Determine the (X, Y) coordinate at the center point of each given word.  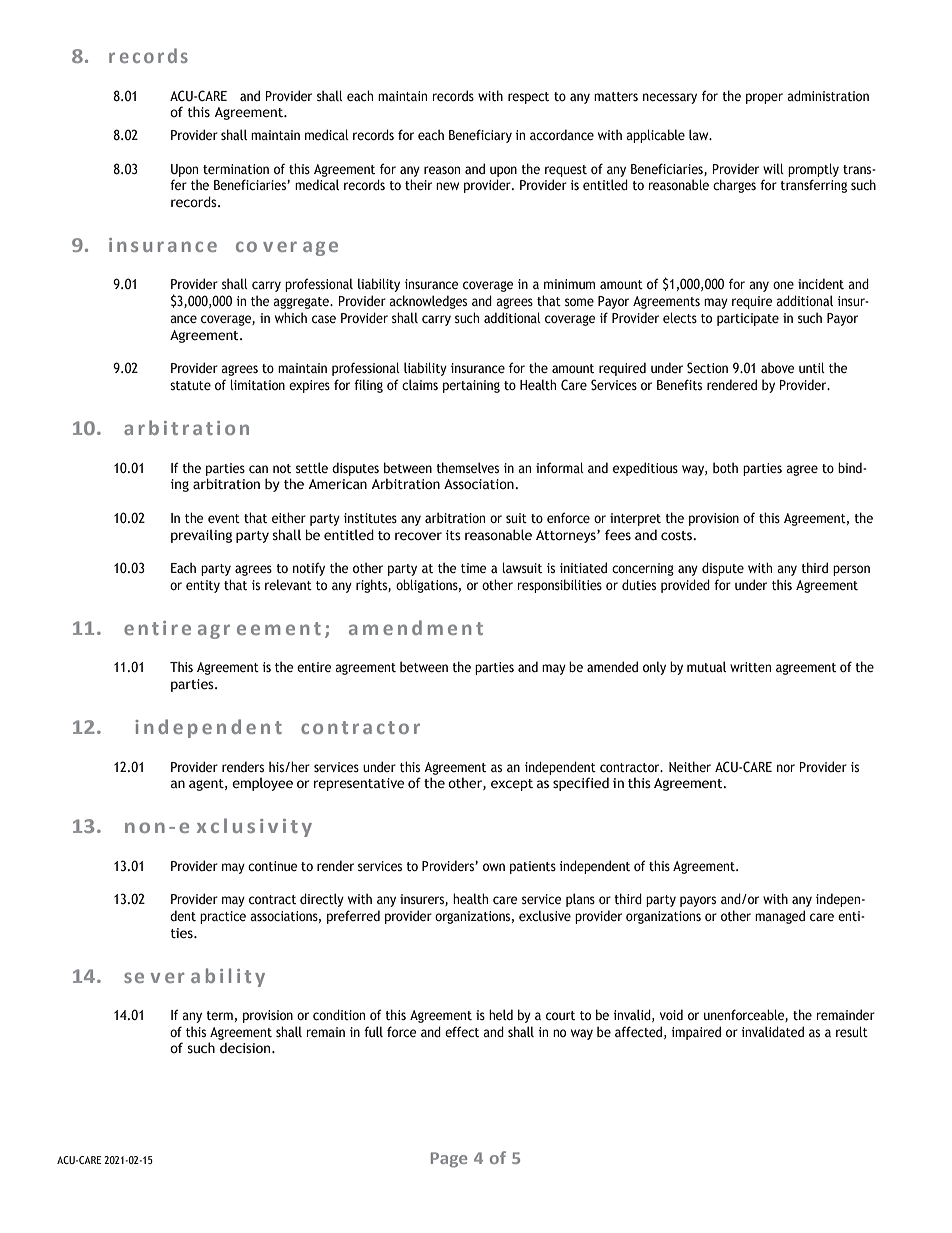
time (474, 568)
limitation (258, 384)
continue (273, 866)
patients (533, 867)
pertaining (471, 386)
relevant (288, 584)
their (418, 184)
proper (764, 98)
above (778, 367)
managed (780, 917)
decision (246, 1048)
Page (449, 1160)
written (750, 667)
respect (528, 98)
